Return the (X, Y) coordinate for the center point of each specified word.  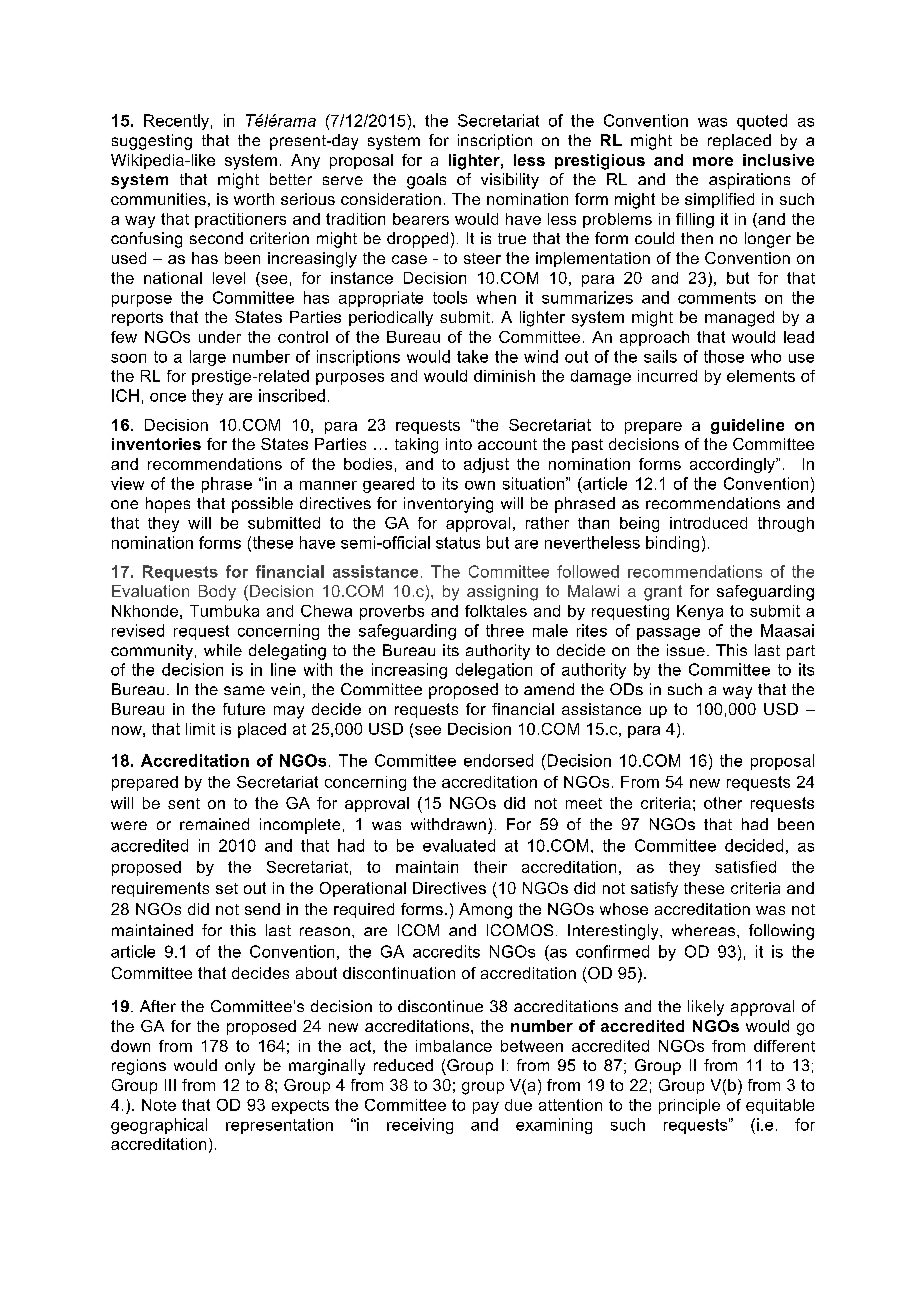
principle (689, 1106)
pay (486, 1108)
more (713, 161)
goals (426, 181)
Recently (176, 122)
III (170, 1085)
